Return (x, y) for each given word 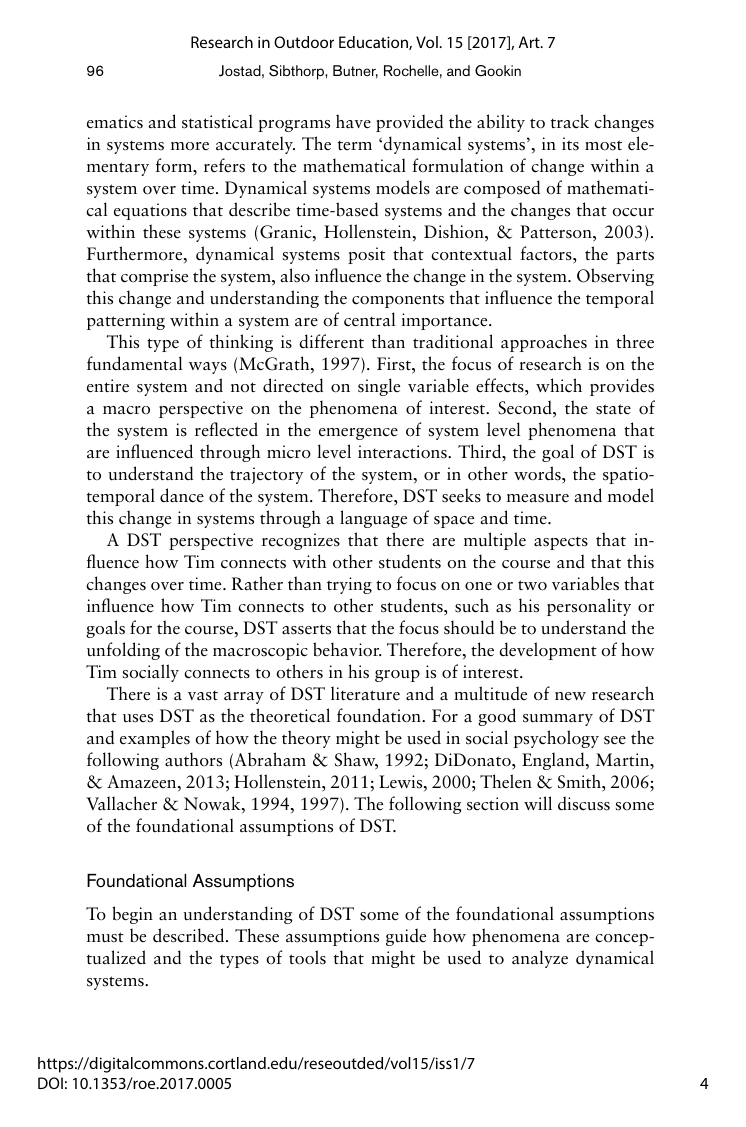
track (570, 121)
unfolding (123, 651)
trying (349, 585)
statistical (217, 121)
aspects (561, 543)
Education (374, 43)
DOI (50, 1083)
